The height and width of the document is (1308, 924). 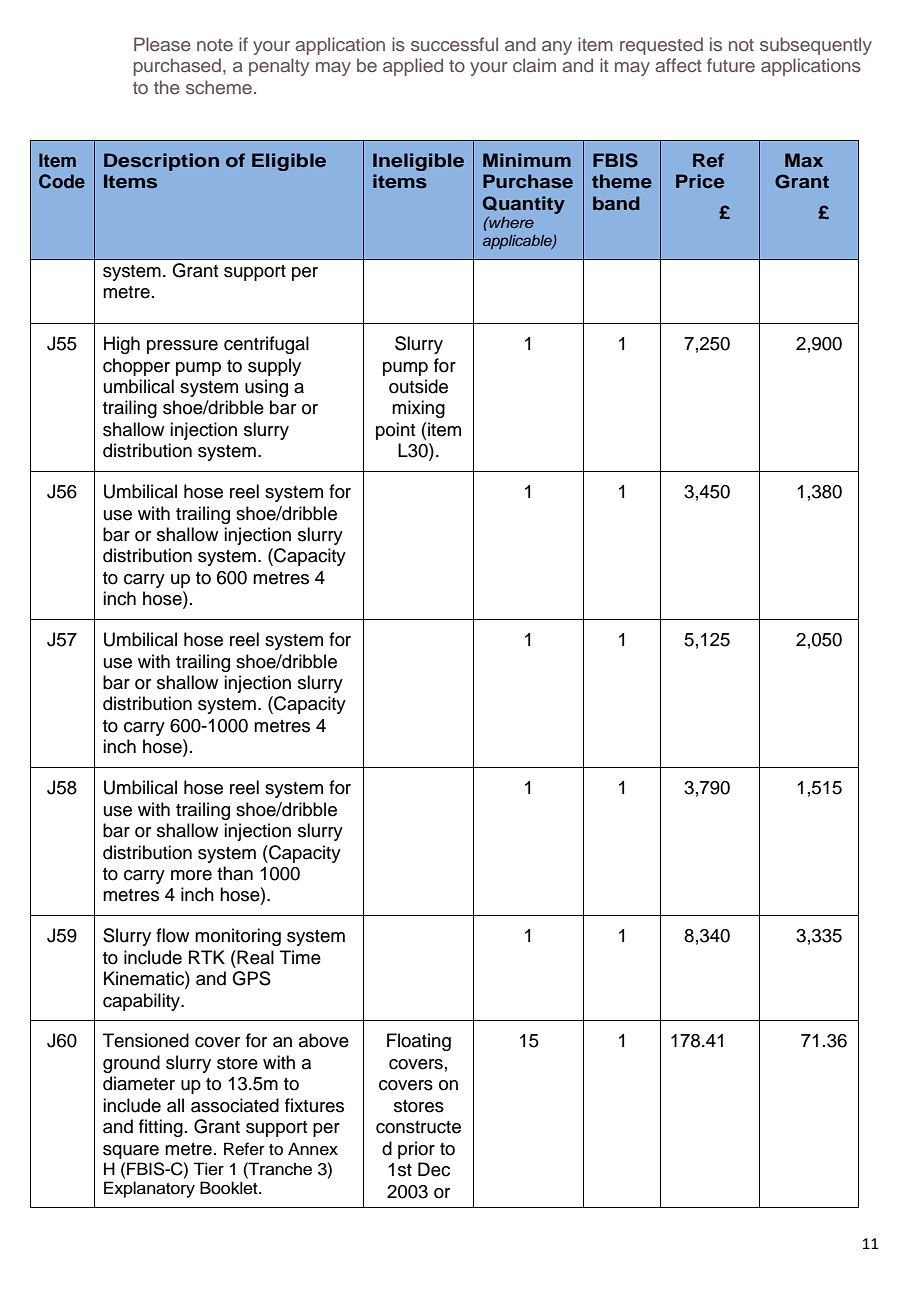 I want to click on applied, so click(x=413, y=67).
